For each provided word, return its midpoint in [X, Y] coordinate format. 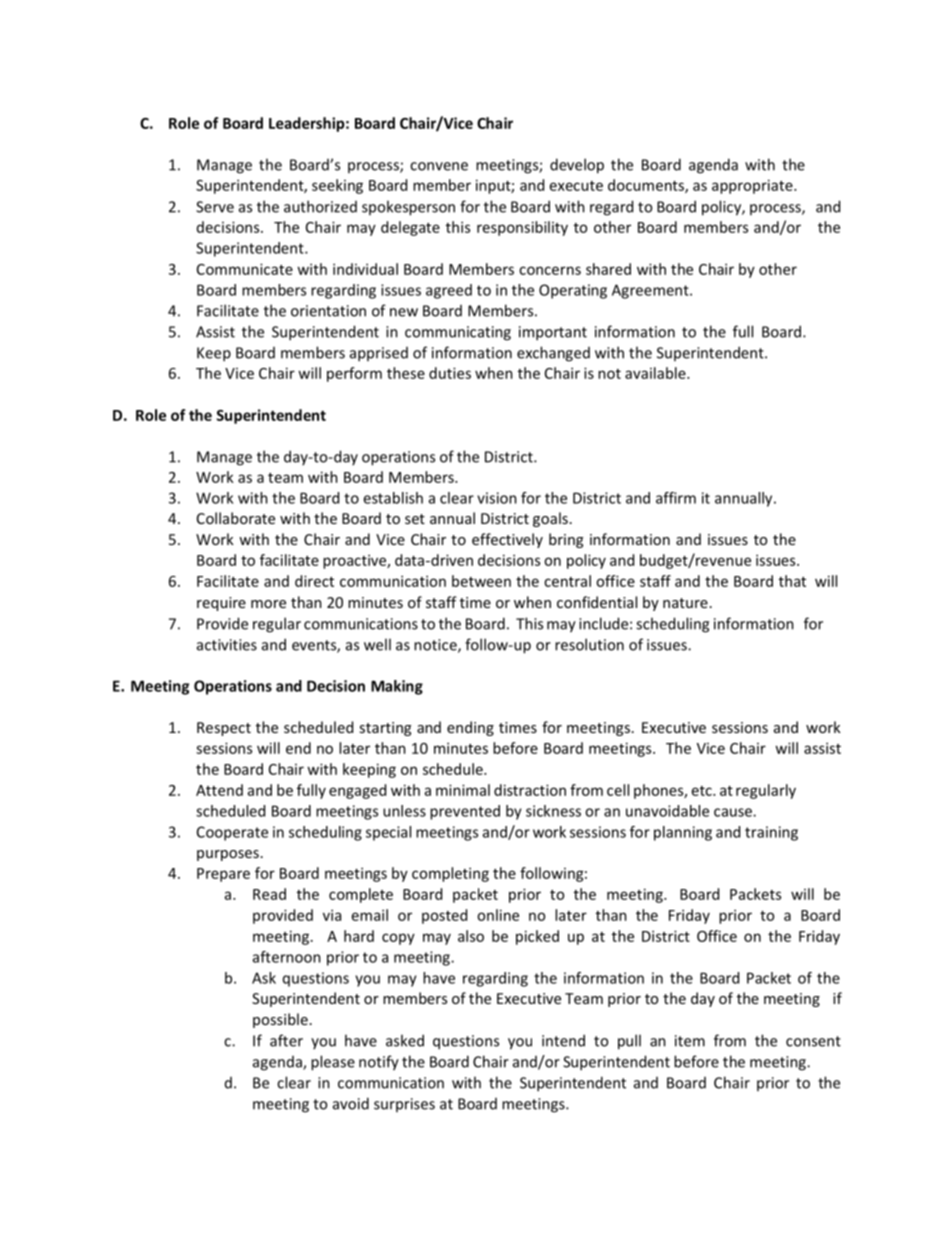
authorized [320, 206]
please [333, 1063]
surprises [404, 1105]
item [690, 1041]
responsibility [522, 228]
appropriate [753, 186]
